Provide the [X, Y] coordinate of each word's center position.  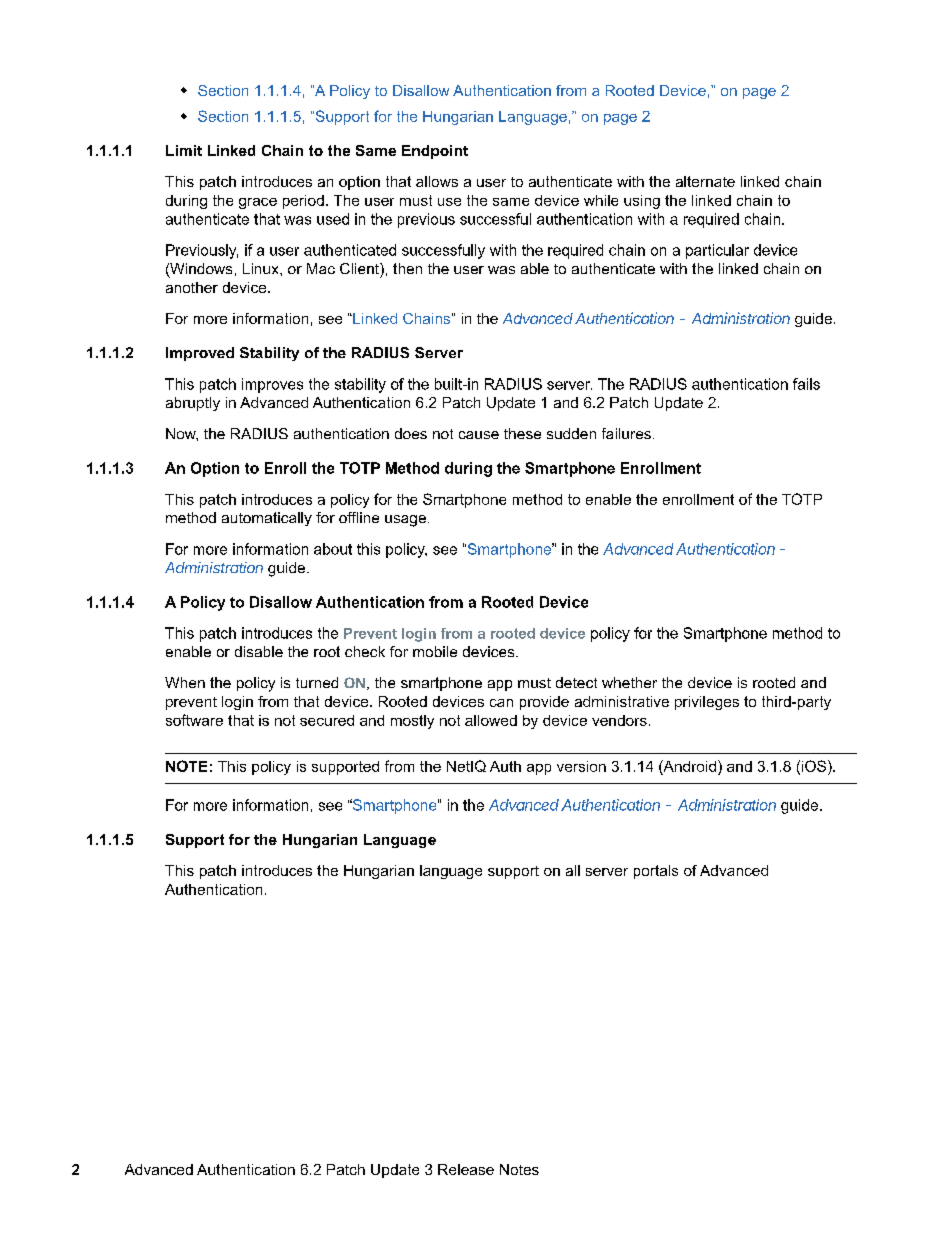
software [194, 720]
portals [656, 872]
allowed [491, 720]
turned [317, 682]
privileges [707, 703]
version [581, 766]
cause [479, 435]
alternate [705, 181]
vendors [619, 720]
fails [806, 384]
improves [272, 385]
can [501, 703]
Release [466, 1169]
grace [258, 203]
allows [437, 181]
